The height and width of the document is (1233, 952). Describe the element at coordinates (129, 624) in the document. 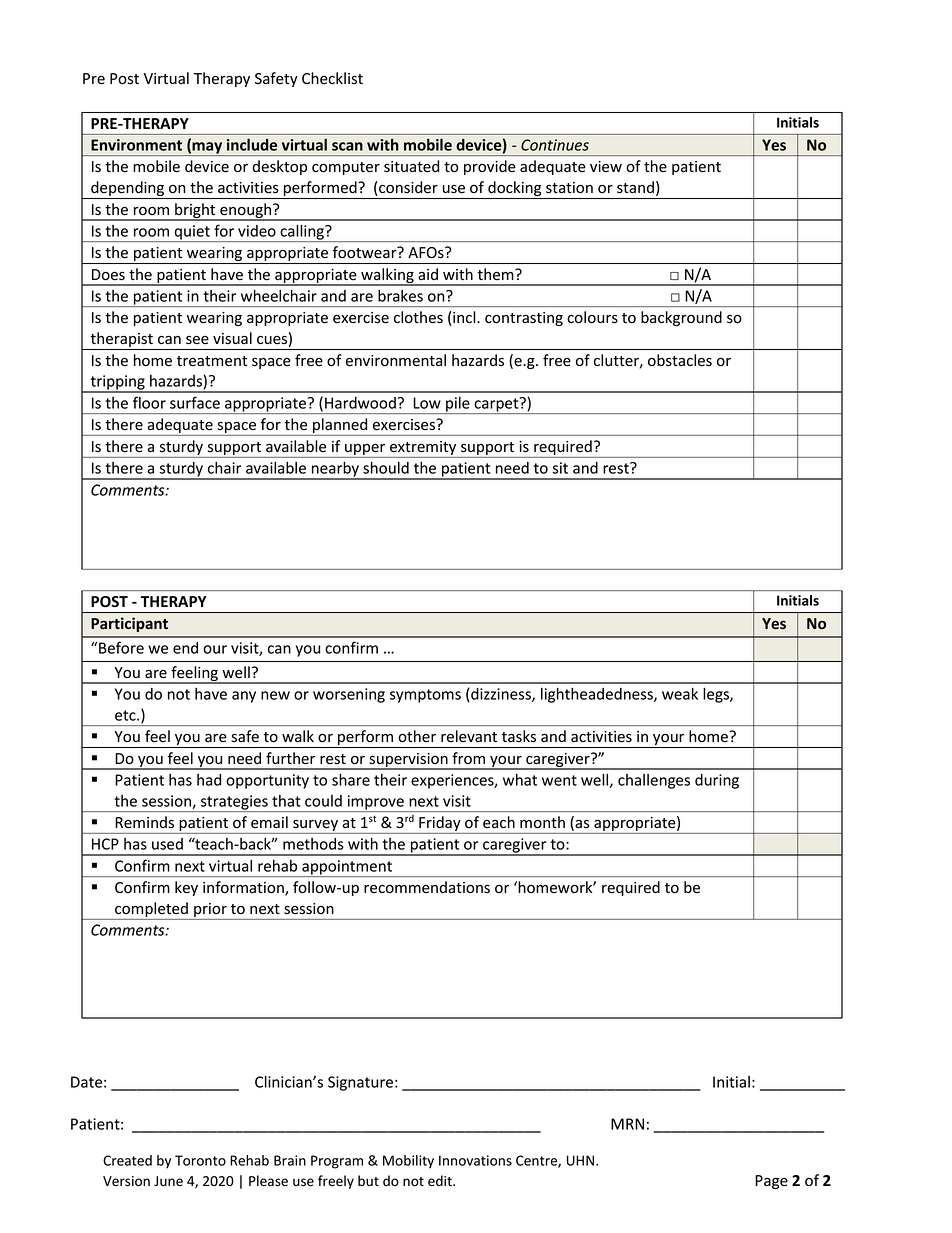

I see `Participant` at that location.
